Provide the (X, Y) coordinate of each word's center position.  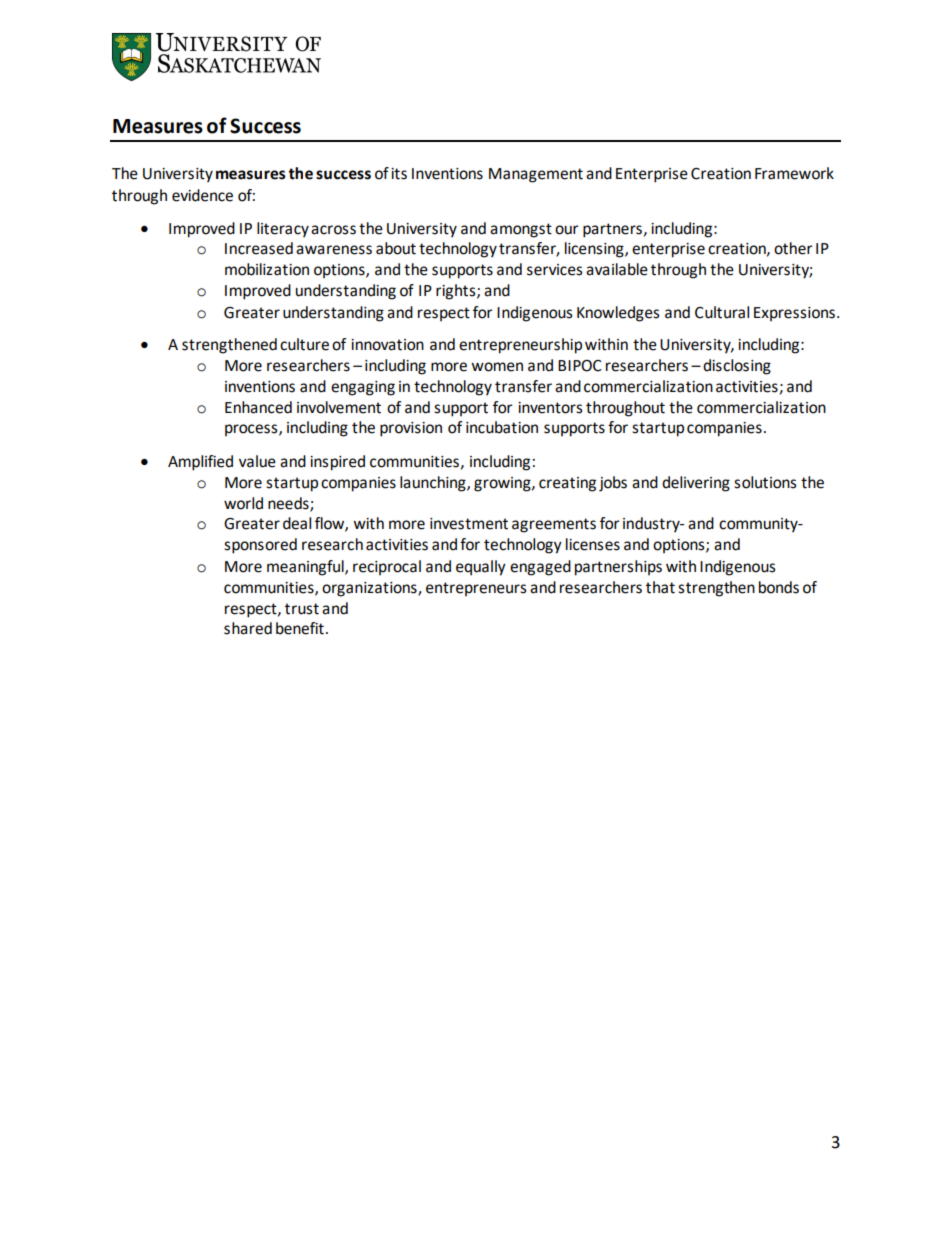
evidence (202, 195)
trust (302, 609)
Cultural (722, 312)
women (497, 367)
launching (434, 484)
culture (304, 344)
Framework (794, 173)
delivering (696, 484)
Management (536, 175)
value (257, 461)
